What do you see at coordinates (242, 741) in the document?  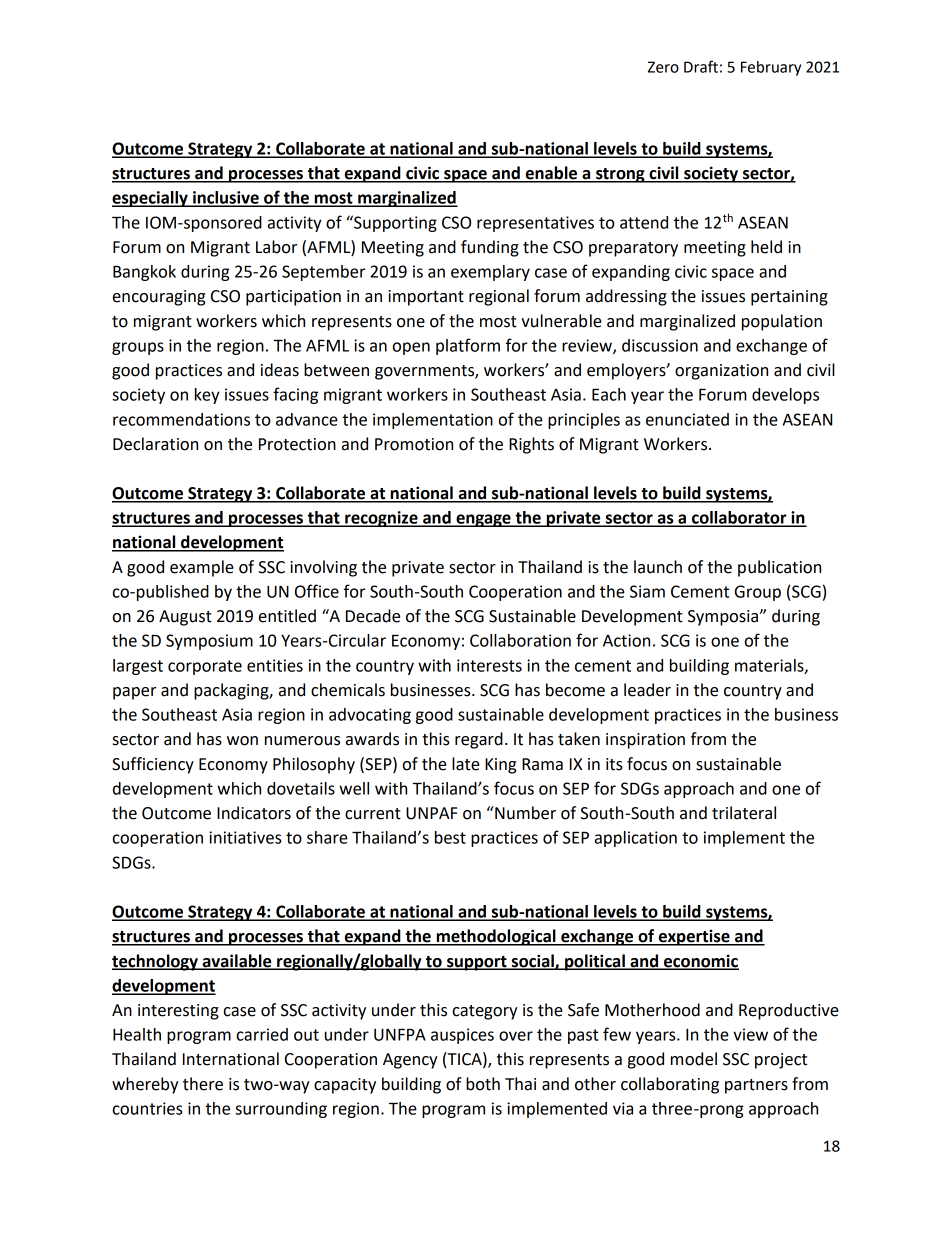 I see `won` at bounding box center [242, 741].
